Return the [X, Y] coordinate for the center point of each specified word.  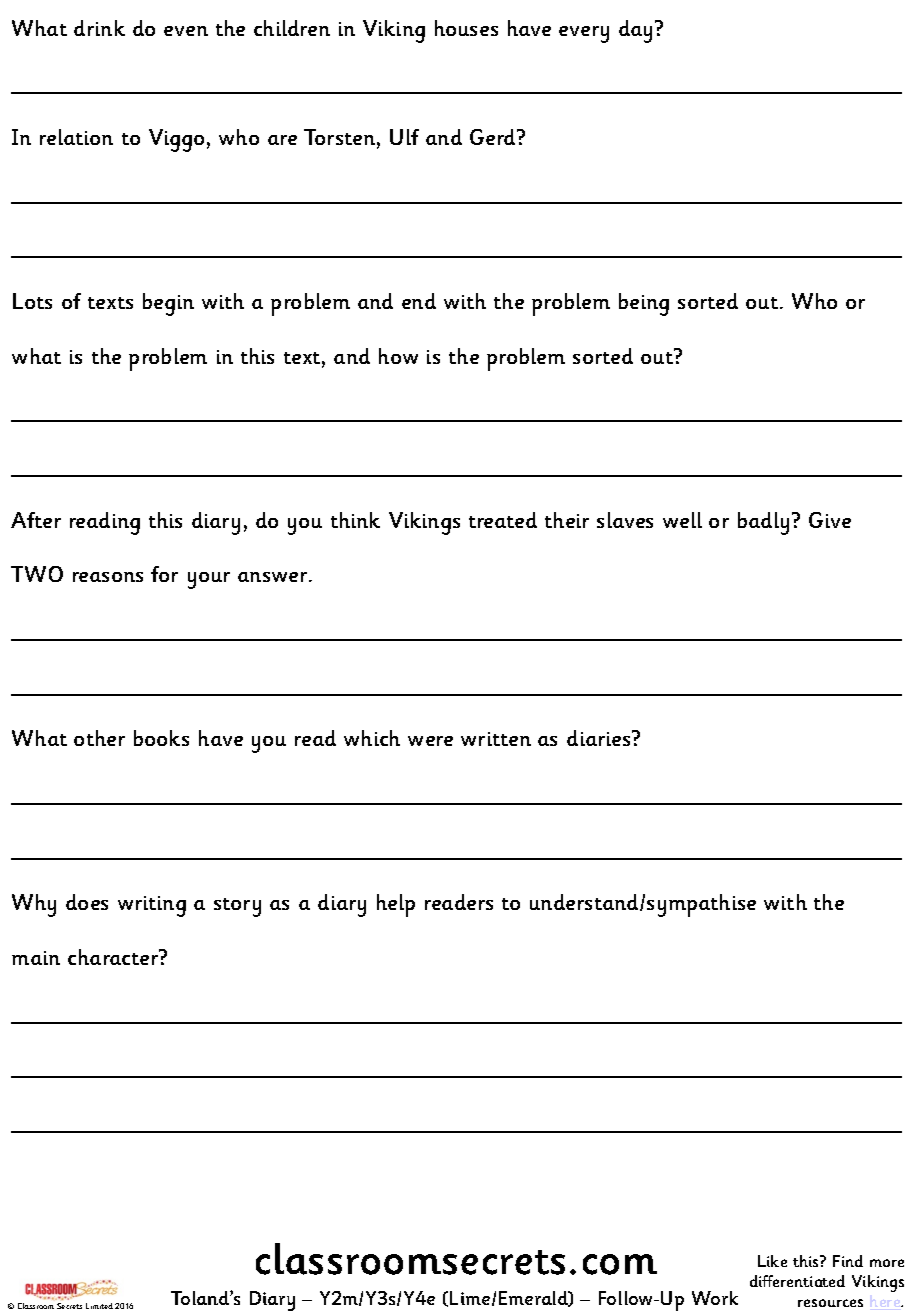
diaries [600, 738]
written [496, 739]
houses [466, 28]
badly [763, 523]
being [644, 304]
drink [99, 28]
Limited [99, 1306]
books [161, 738]
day [635, 31]
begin [168, 304]
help [396, 905]
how [398, 356]
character [114, 957]
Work [715, 1298]
